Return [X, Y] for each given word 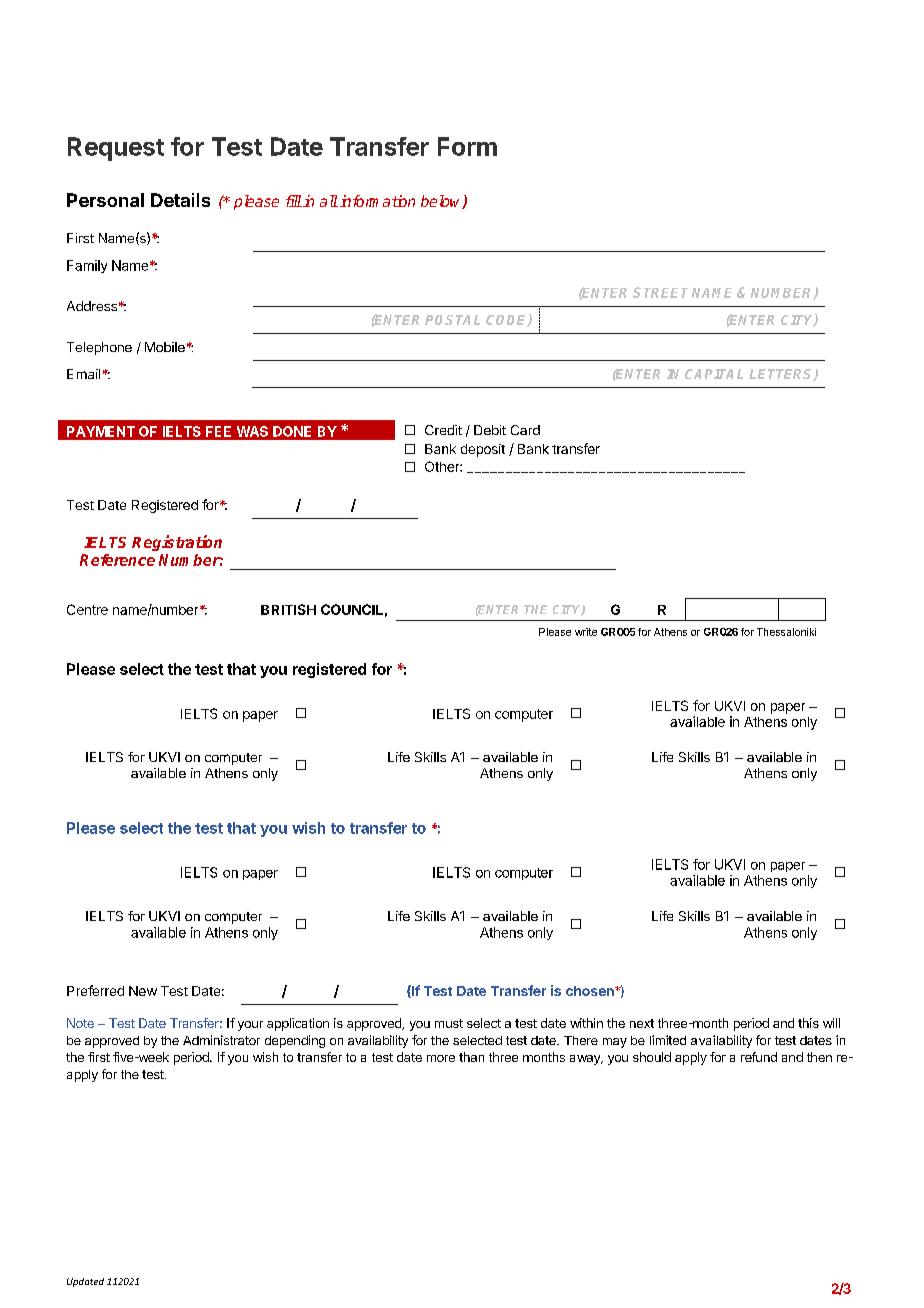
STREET [660, 292]
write [586, 632]
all [329, 201]
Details [180, 200]
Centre [87, 609]
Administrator [221, 1040]
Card [525, 430]
